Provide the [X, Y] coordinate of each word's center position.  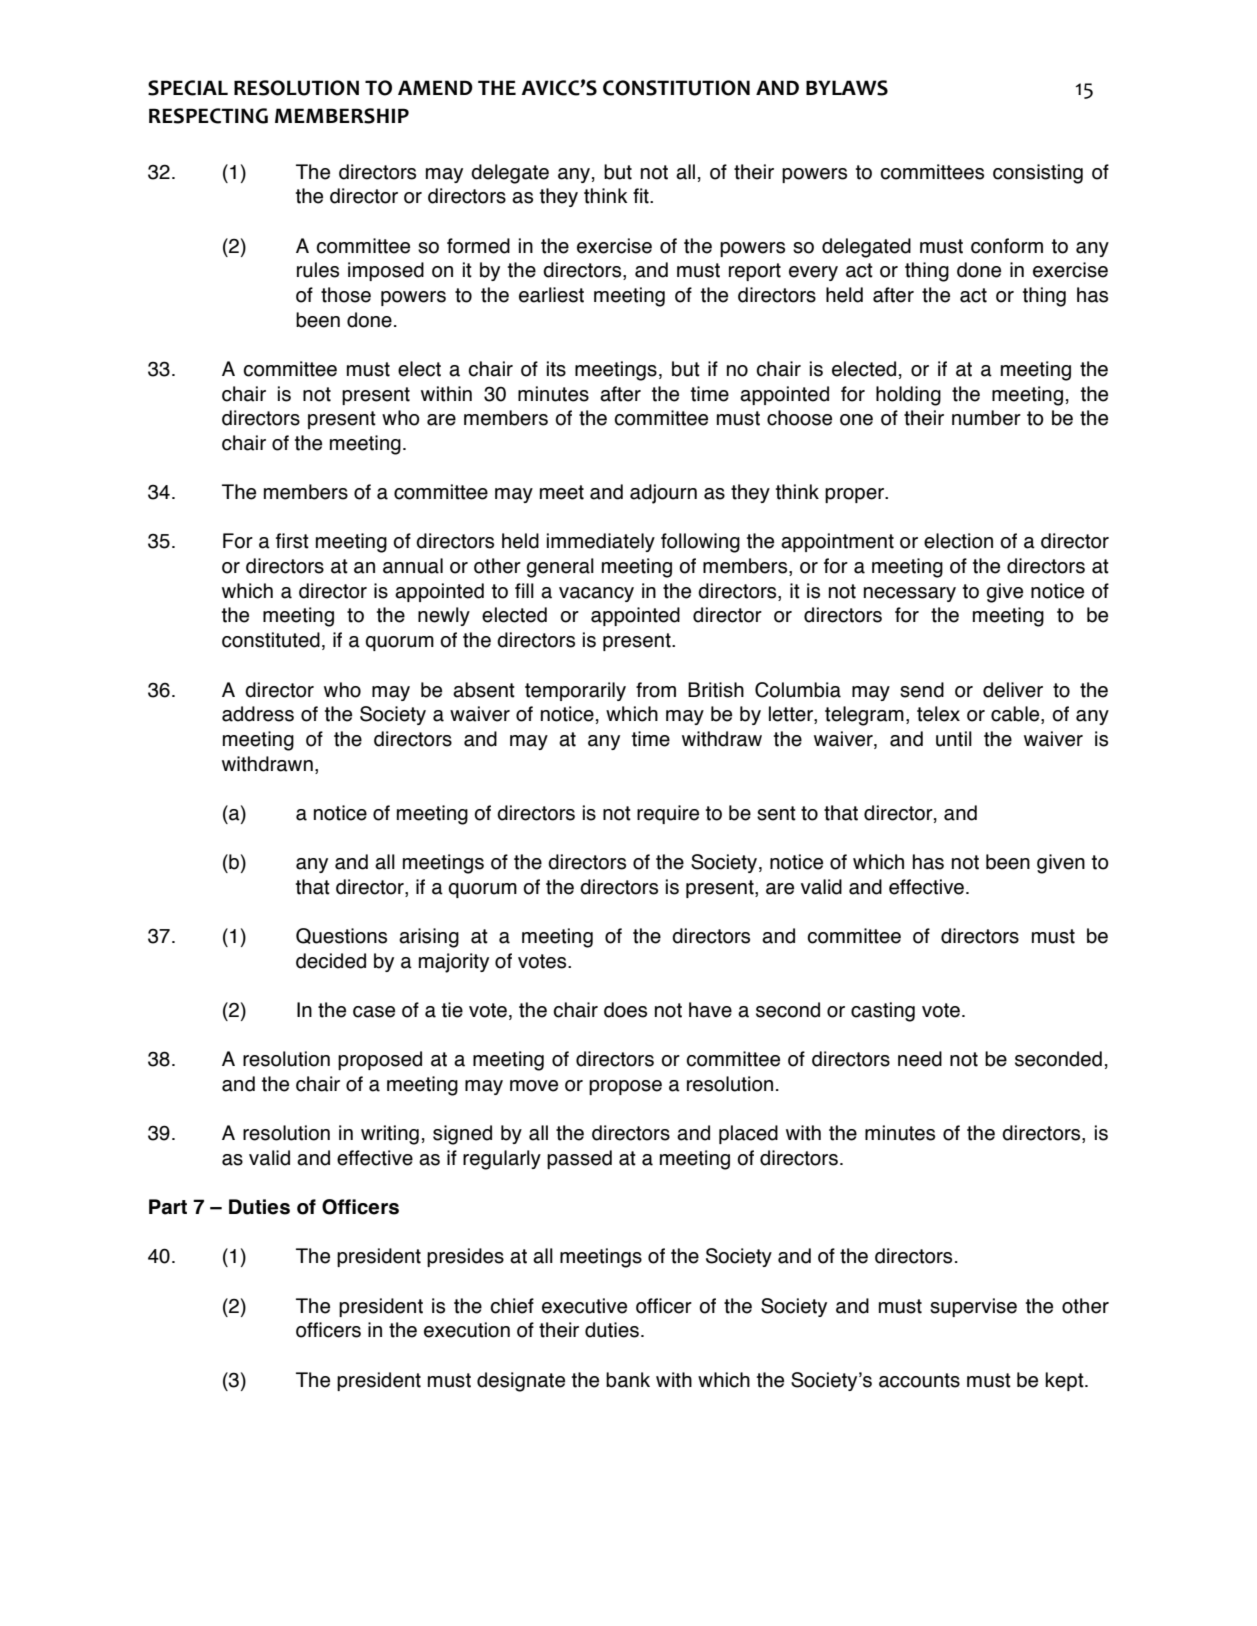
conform [1007, 246]
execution [467, 1330]
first [292, 541]
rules [318, 270]
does [625, 1010]
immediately [601, 542]
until [954, 739]
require [668, 814]
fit [642, 196]
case [374, 1012]
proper [855, 495]
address [258, 714]
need [920, 1059]
